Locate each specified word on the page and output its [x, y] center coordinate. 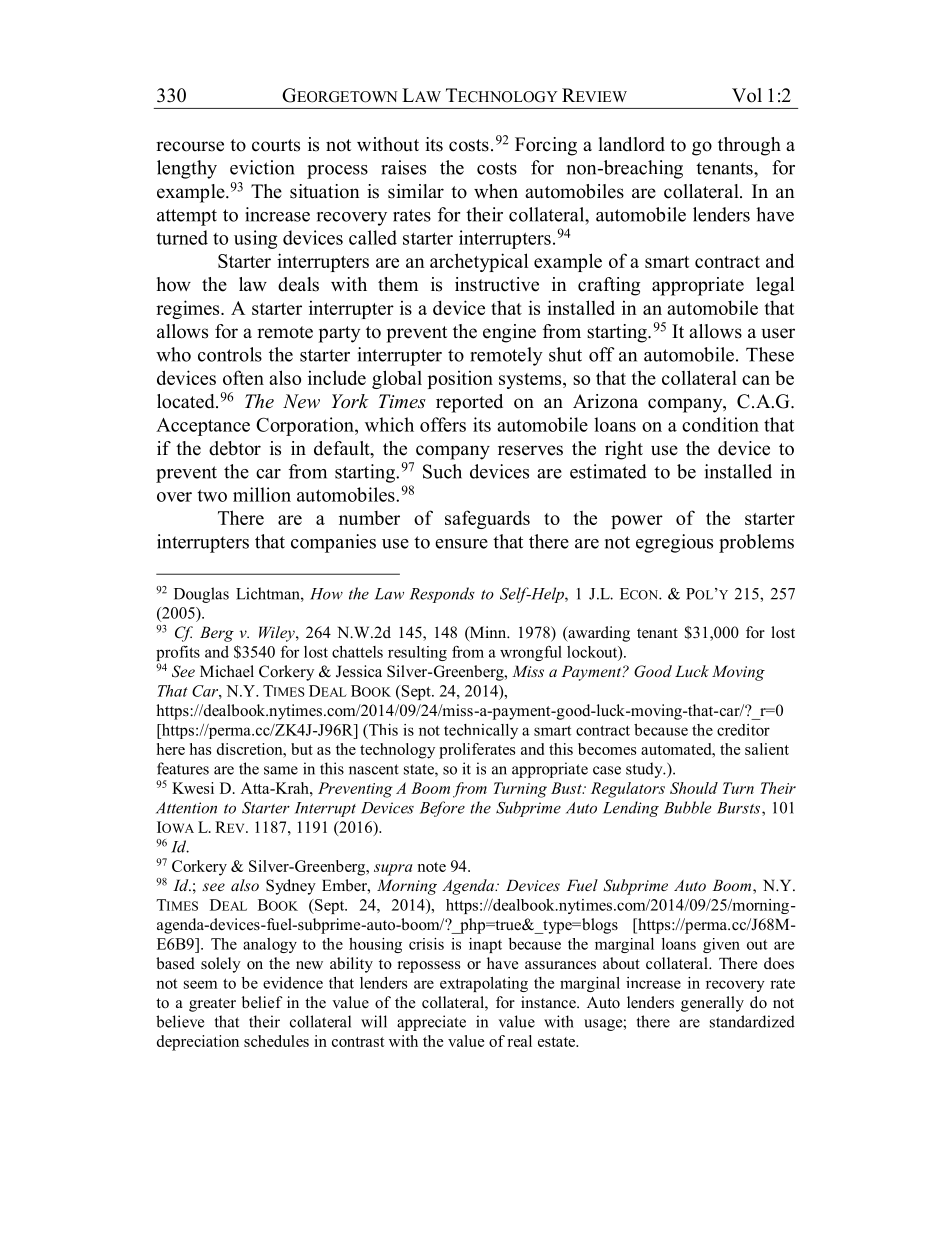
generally [712, 1004]
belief [262, 1002]
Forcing [546, 146]
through [749, 146]
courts [276, 145]
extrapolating [484, 984]
